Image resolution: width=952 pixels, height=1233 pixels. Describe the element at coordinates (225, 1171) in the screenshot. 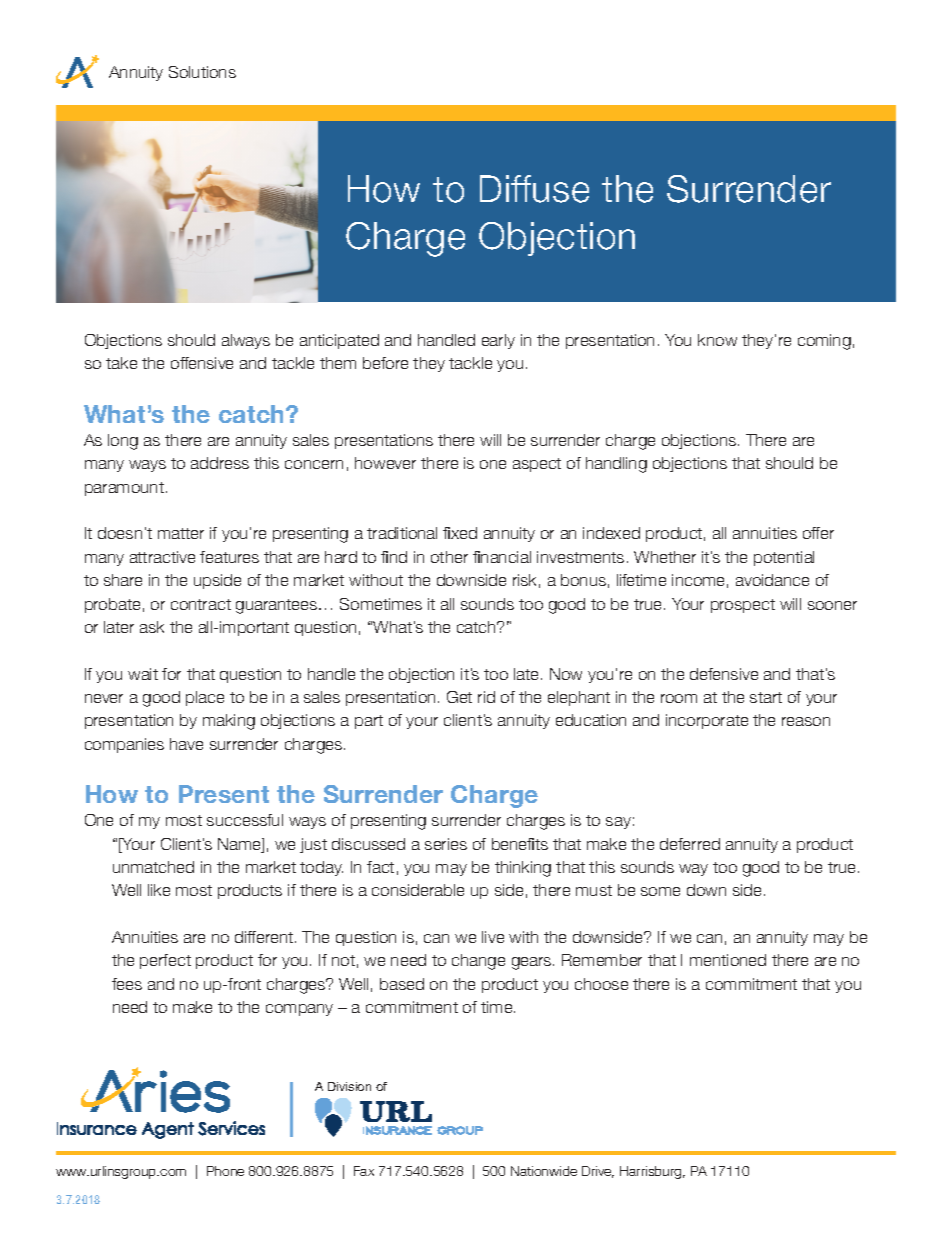

I see `Phone` at that location.
